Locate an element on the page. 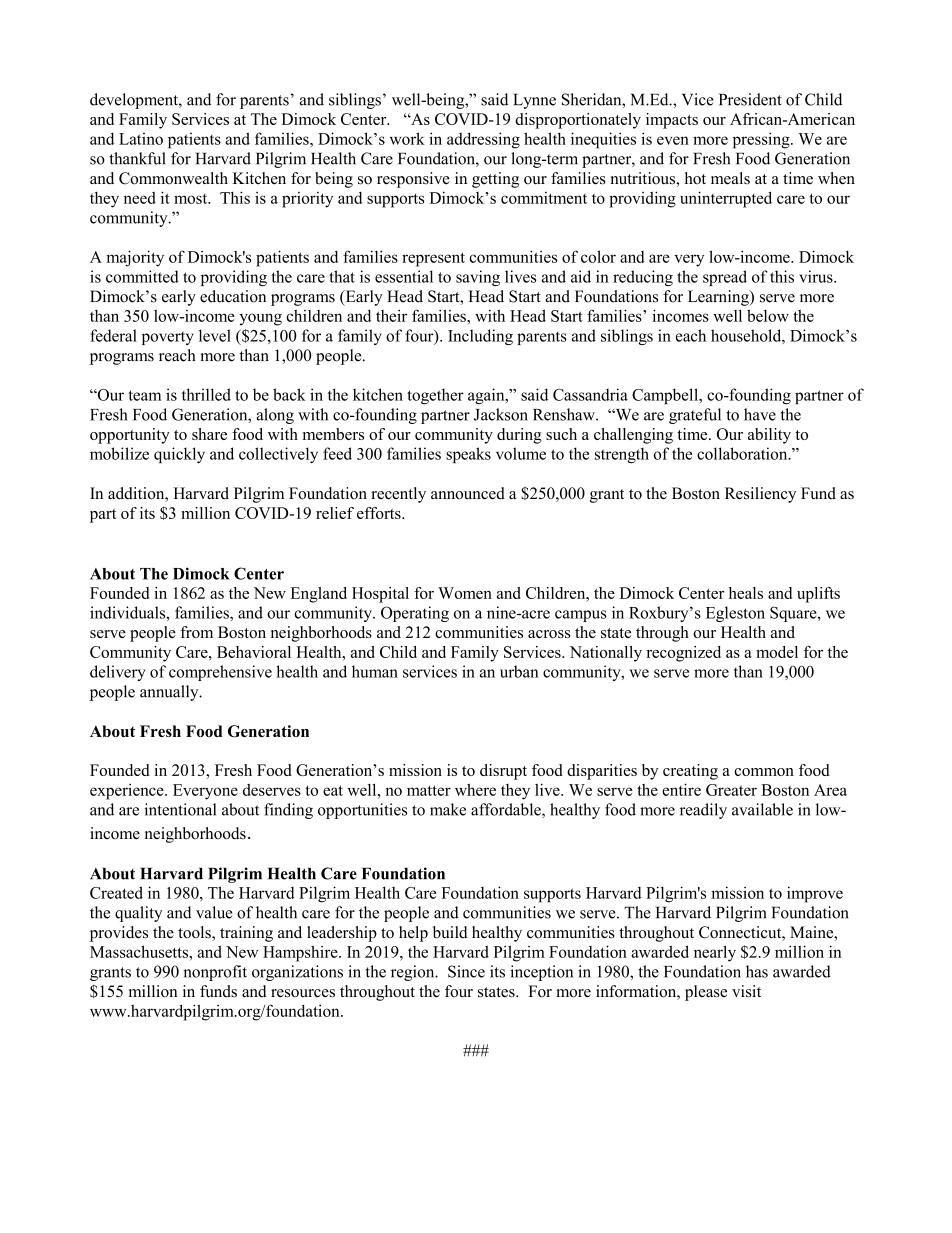 This page has height=1233, width=952. nonprofit is located at coordinates (215, 973).
